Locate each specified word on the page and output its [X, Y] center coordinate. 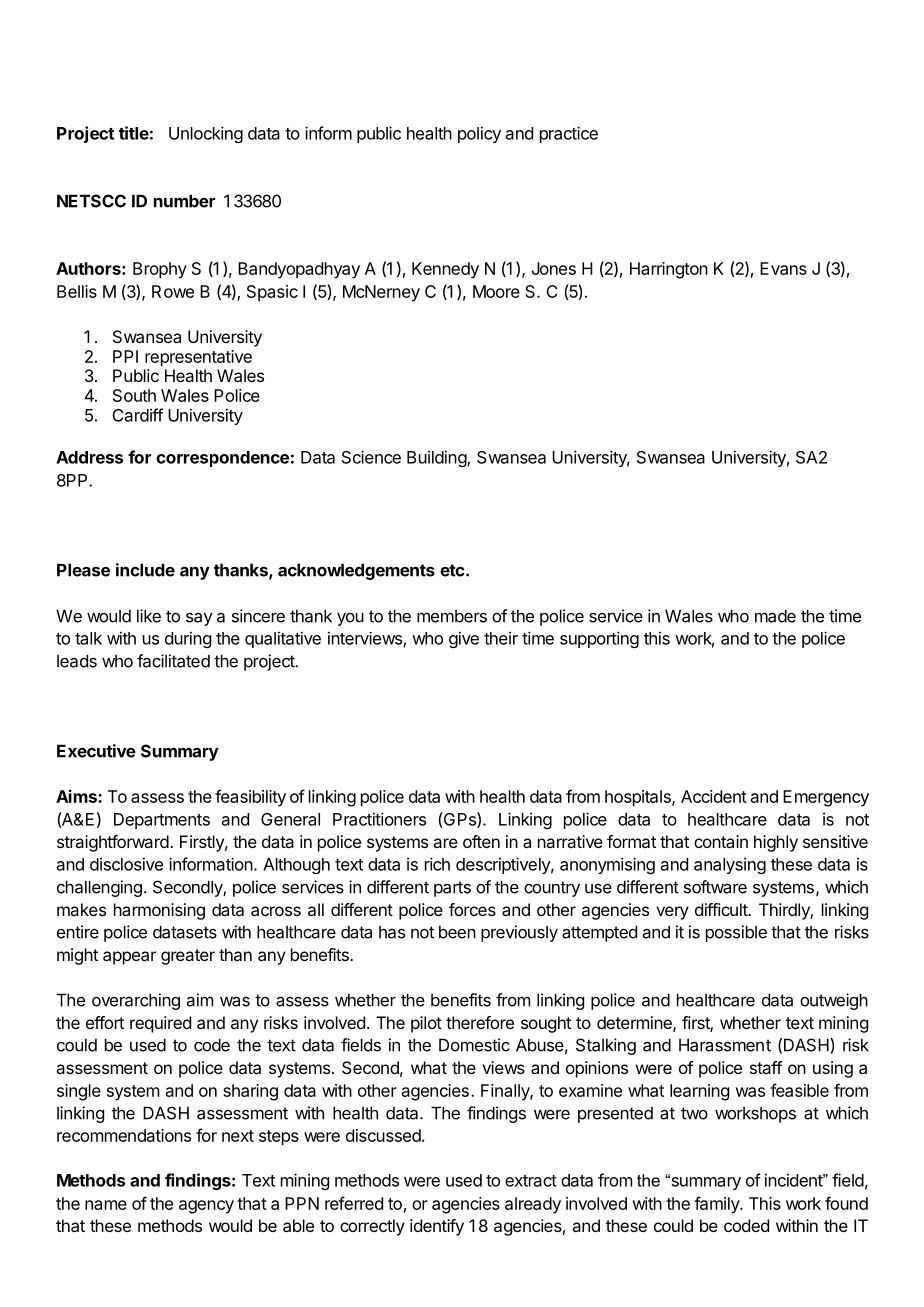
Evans [783, 268]
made [775, 616]
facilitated [173, 661]
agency [206, 1207]
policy [479, 134]
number [184, 201]
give [464, 639]
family [717, 1205]
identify [437, 1227]
